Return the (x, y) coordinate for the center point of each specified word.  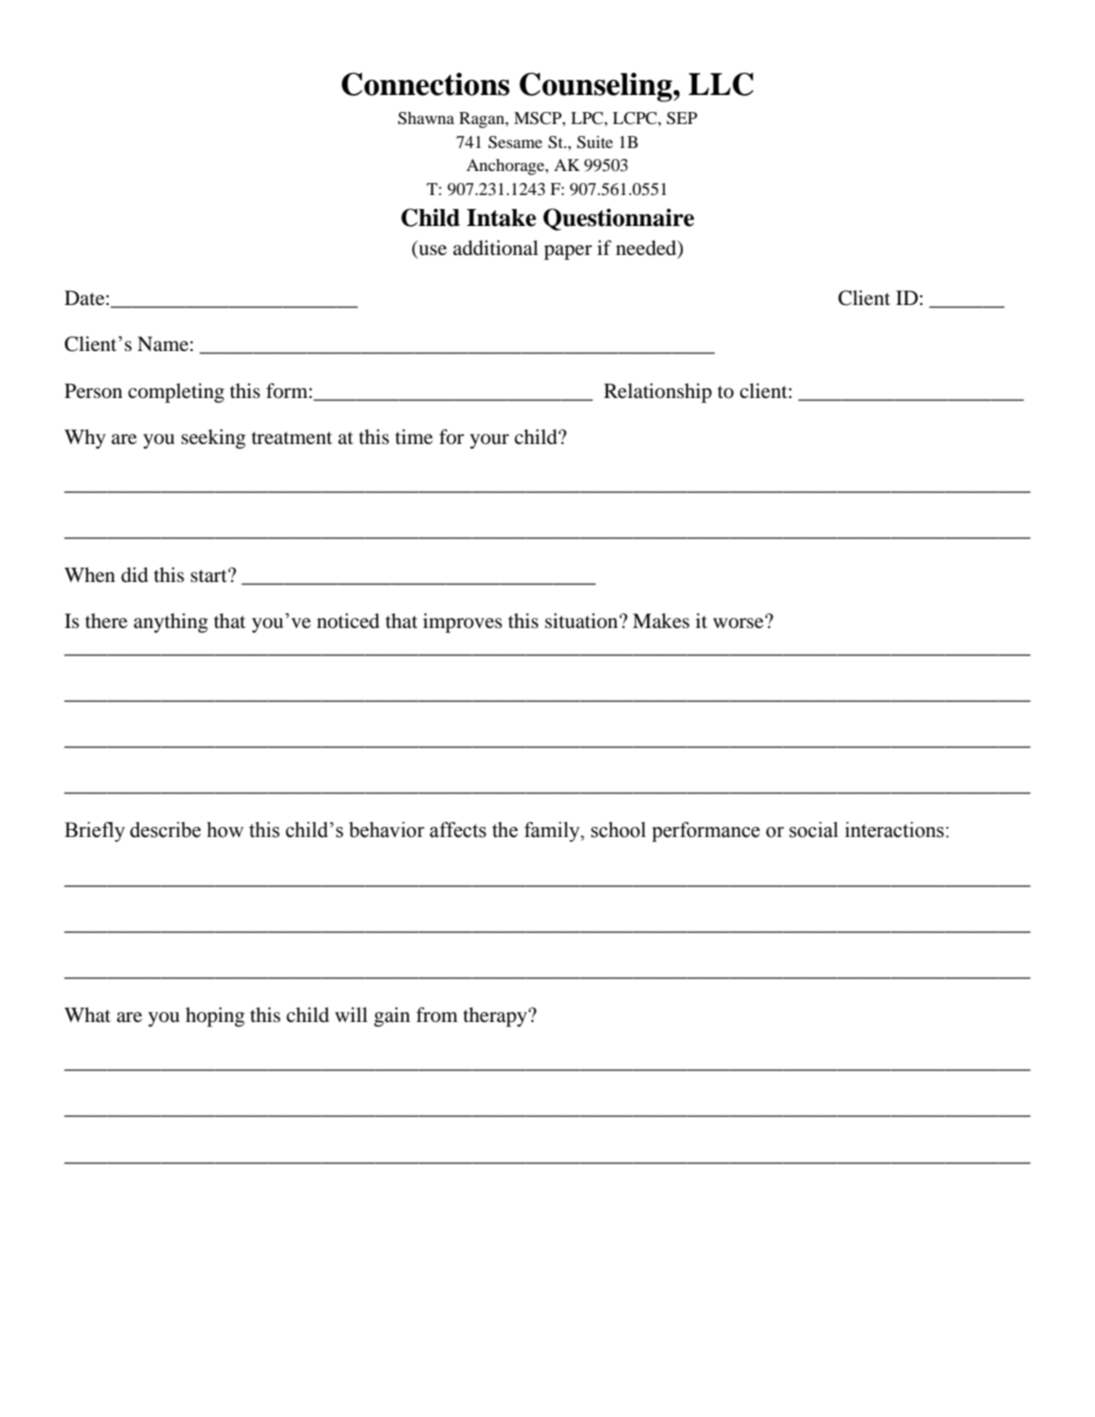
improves (462, 623)
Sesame (515, 142)
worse (739, 622)
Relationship (658, 393)
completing (176, 393)
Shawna (426, 118)
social (813, 830)
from (437, 1015)
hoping (215, 1017)
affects (458, 830)
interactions (894, 830)
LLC (721, 84)
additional (495, 248)
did (134, 575)
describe (165, 830)
